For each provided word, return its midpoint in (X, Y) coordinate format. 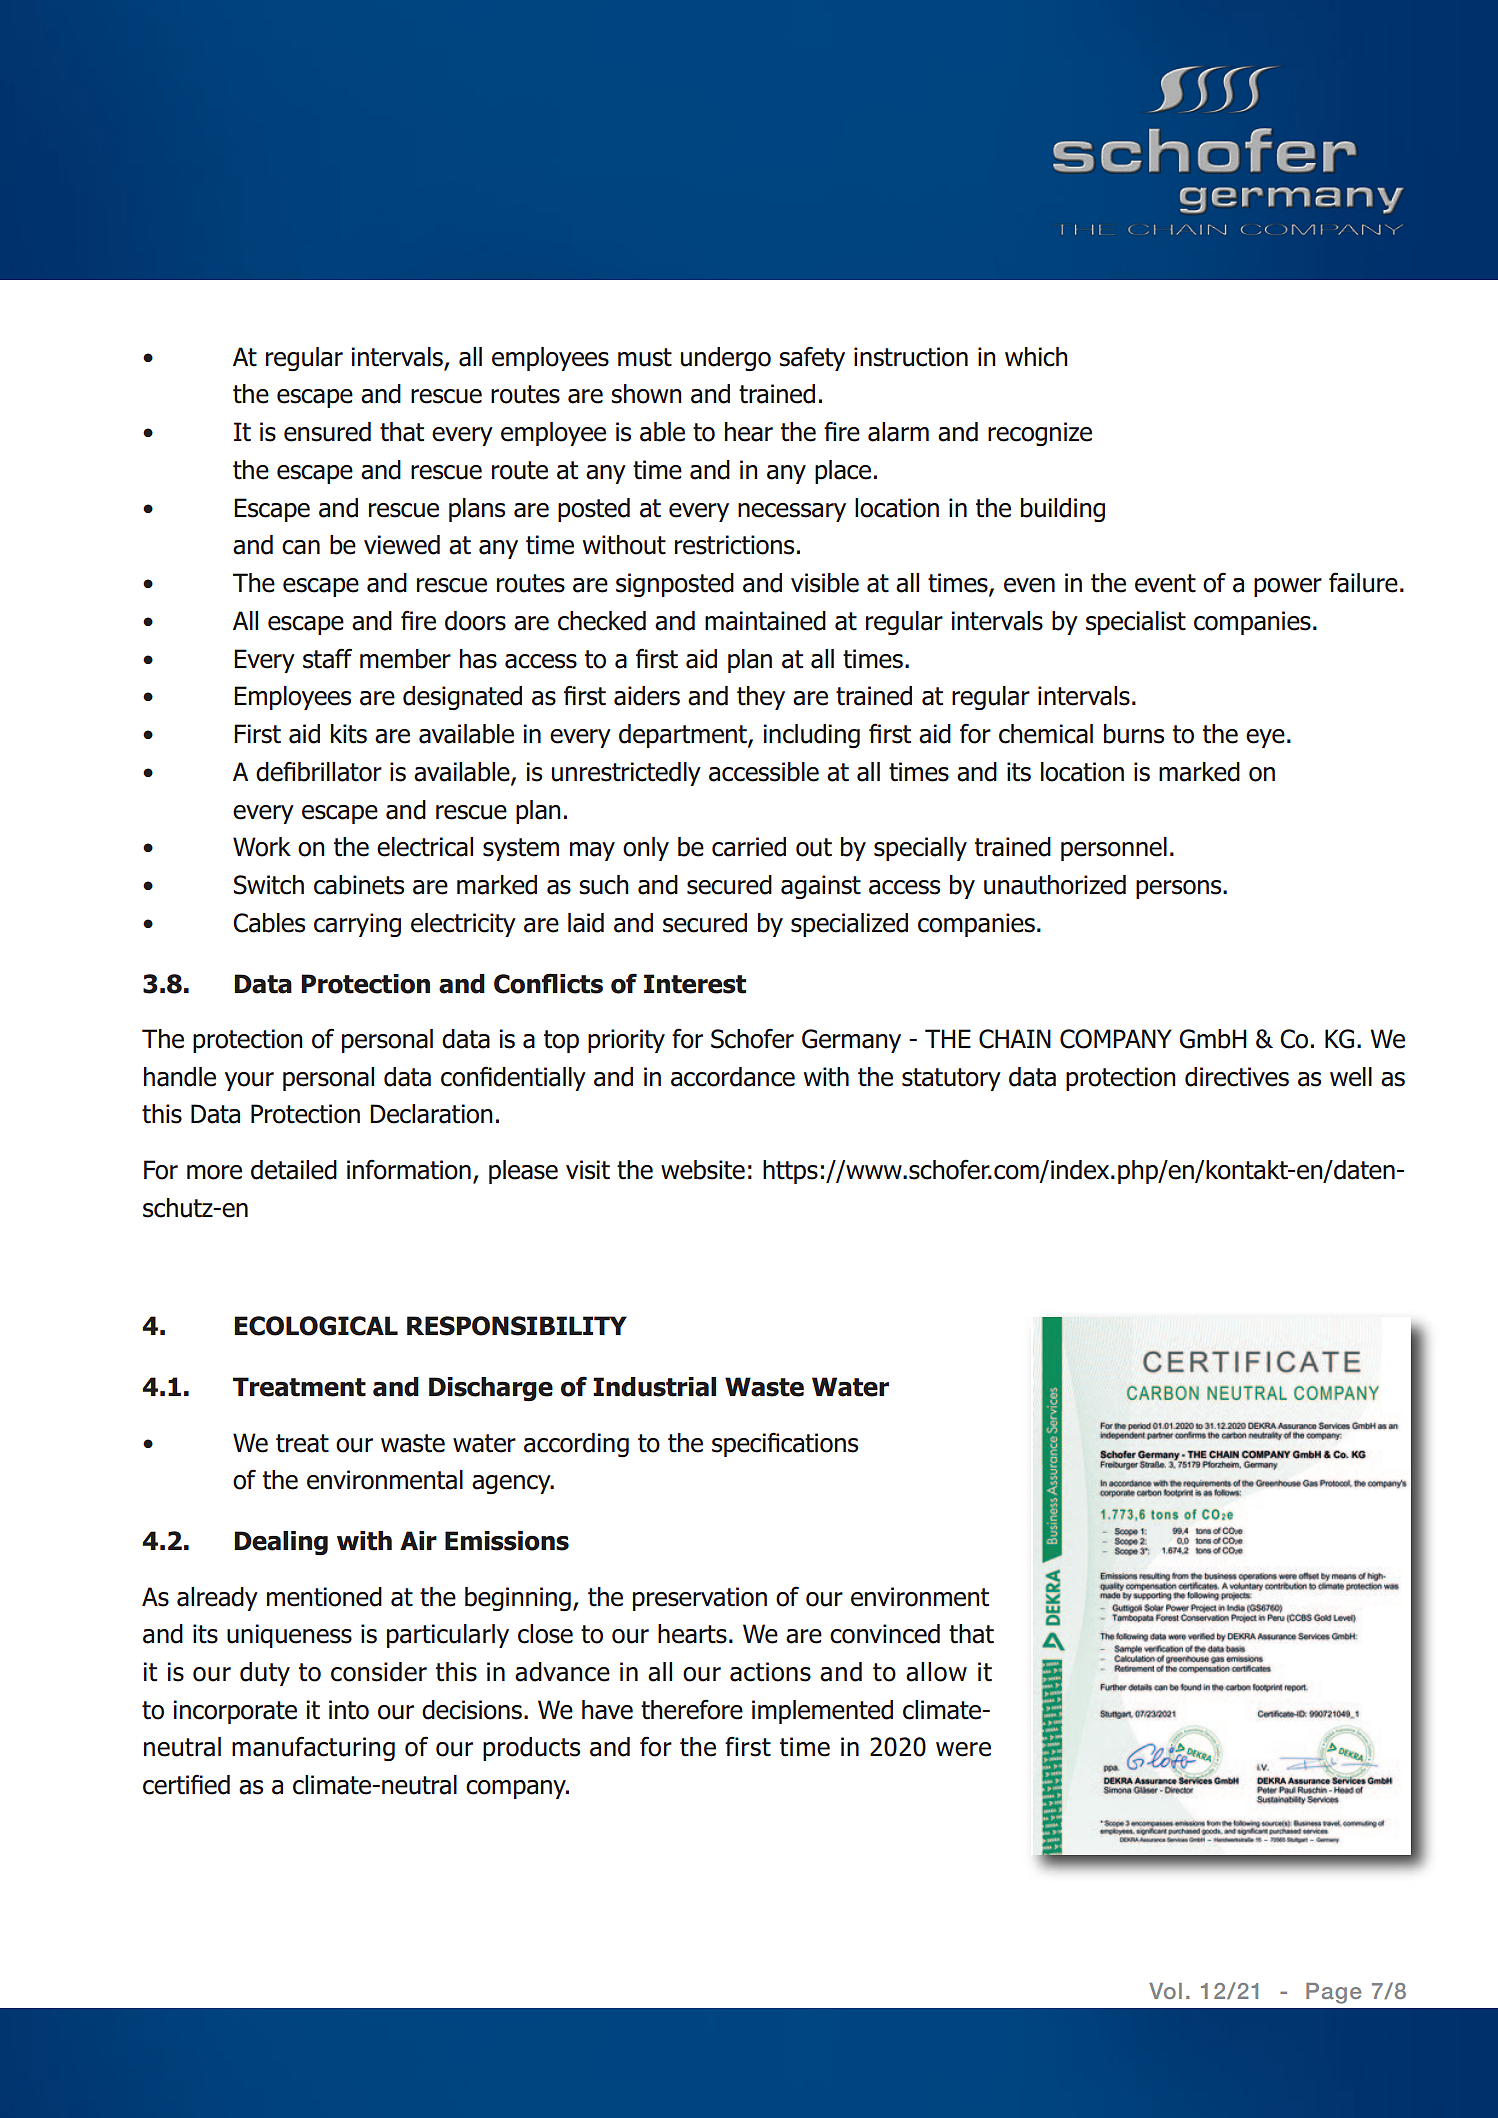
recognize (1040, 434)
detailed (294, 1170)
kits (349, 734)
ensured (327, 432)
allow (936, 1672)
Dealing (281, 1543)
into (349, 1710)
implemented (822, 1712)
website (703, 1170)
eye (1265, 738)
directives (1237, 1077)
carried (749, 847)
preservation (700, 1599)
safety (812, 358)
